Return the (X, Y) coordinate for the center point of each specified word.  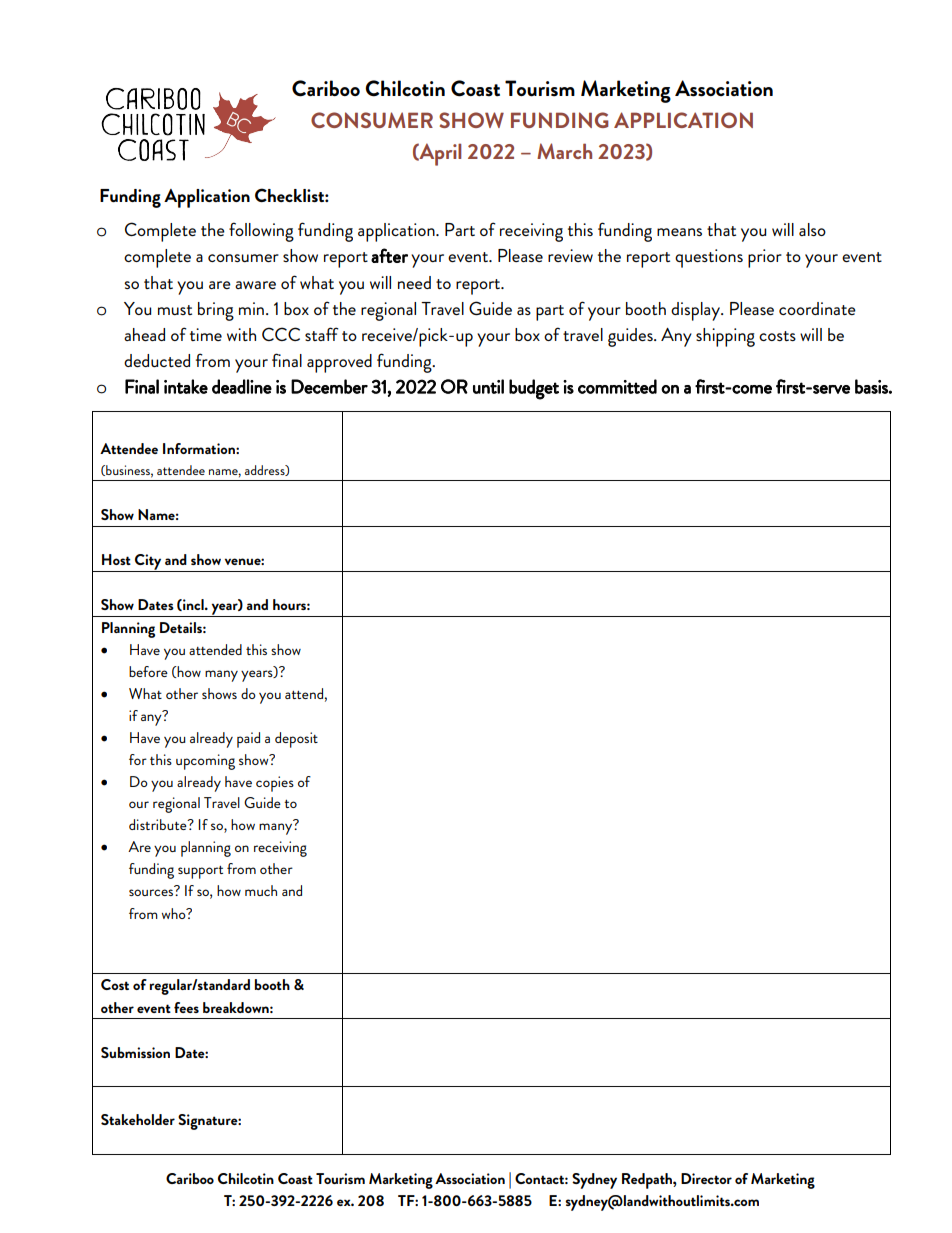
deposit (296, 740)
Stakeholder (138, 1119)
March (564, 151)
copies (275, 784)
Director (706, 1178)
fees (186, 1007)
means (679, 232)
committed (617, 386)
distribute (159, 824)
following (261, 232)
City (148, 563)
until (488, 386)
